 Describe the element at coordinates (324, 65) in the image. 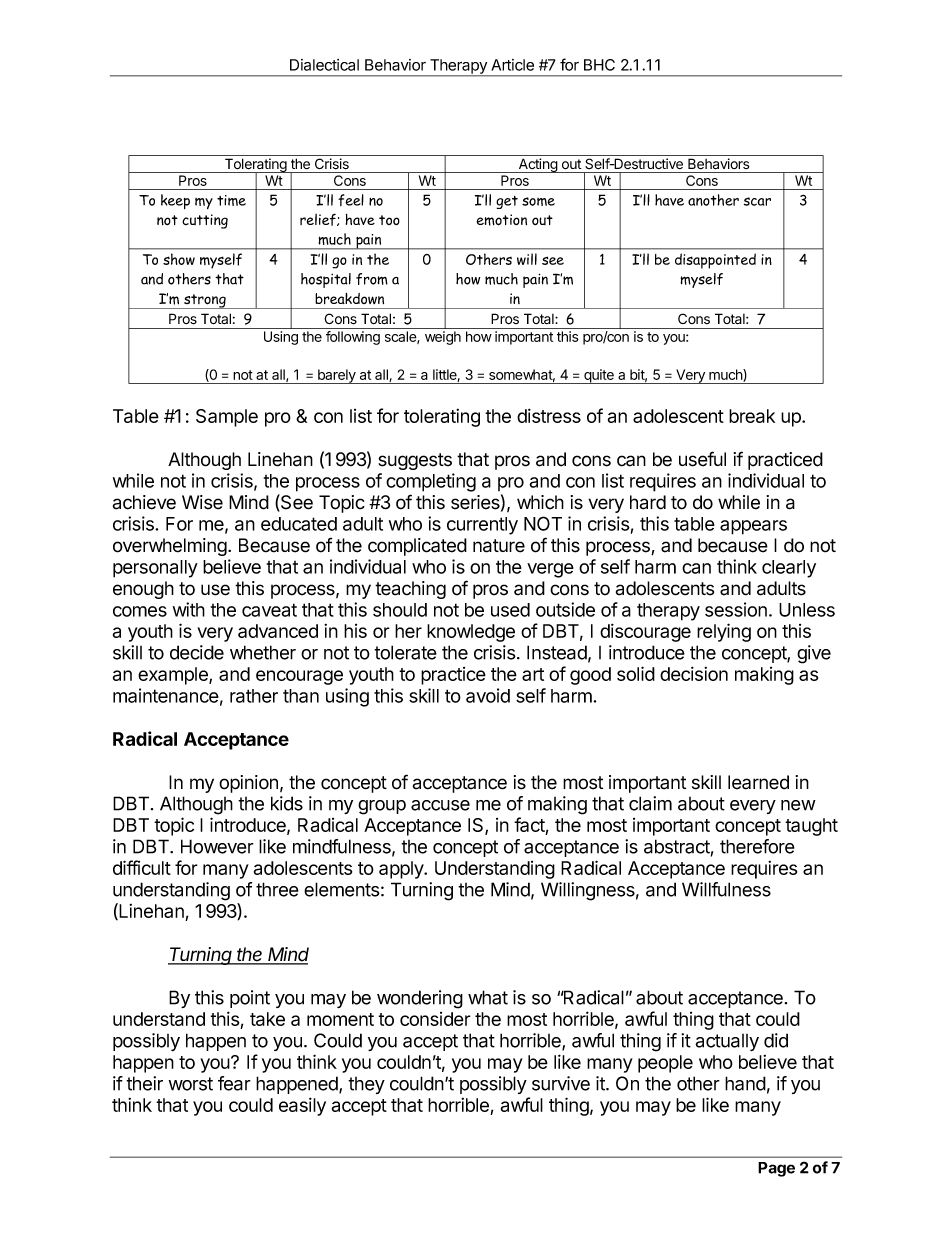

I see `Dialectical` at that location.
